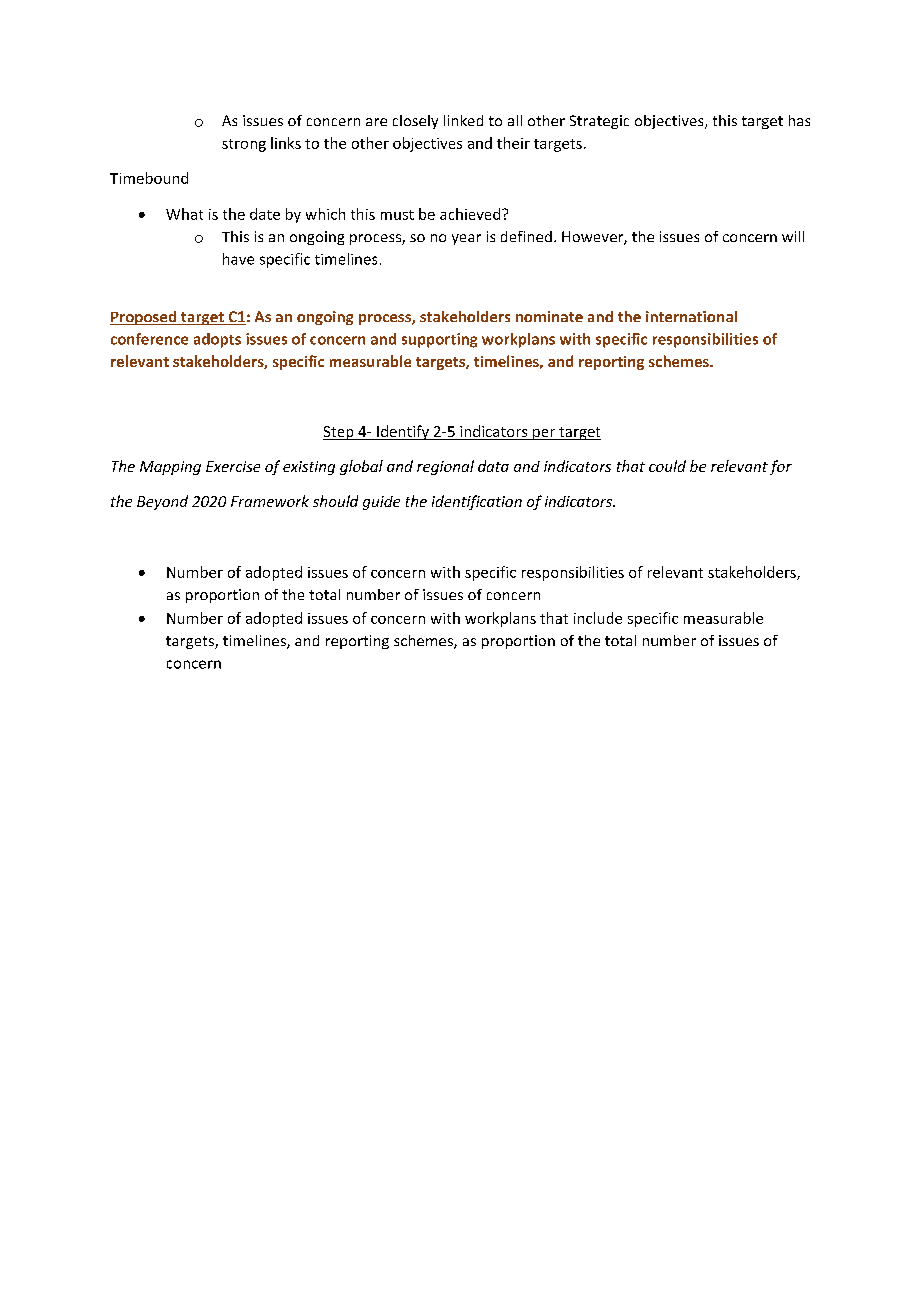  Describe the element at coordinates (244, 145) in the document. I see `strong` at that location.
